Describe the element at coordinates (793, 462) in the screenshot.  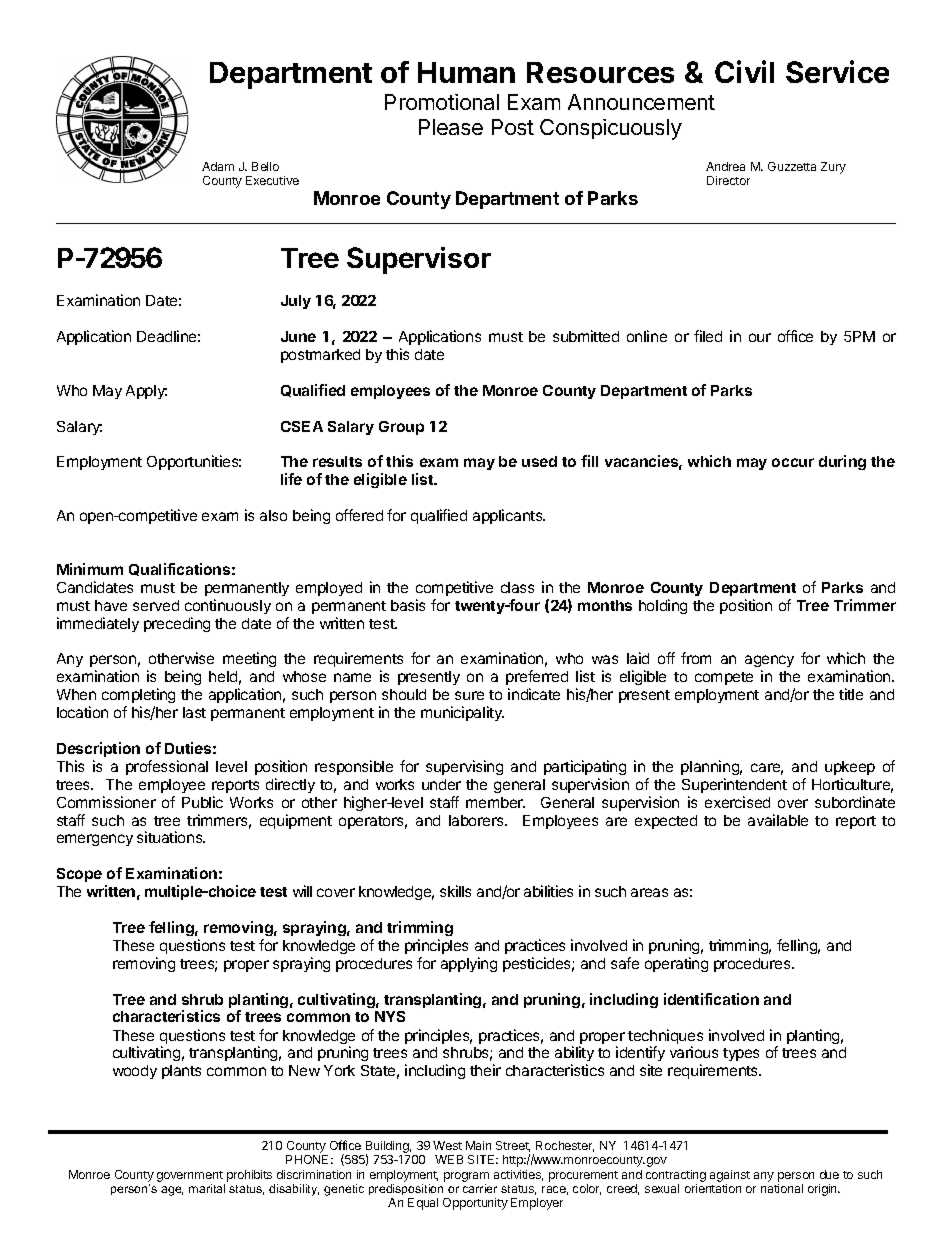
I see `occur` at that location.
